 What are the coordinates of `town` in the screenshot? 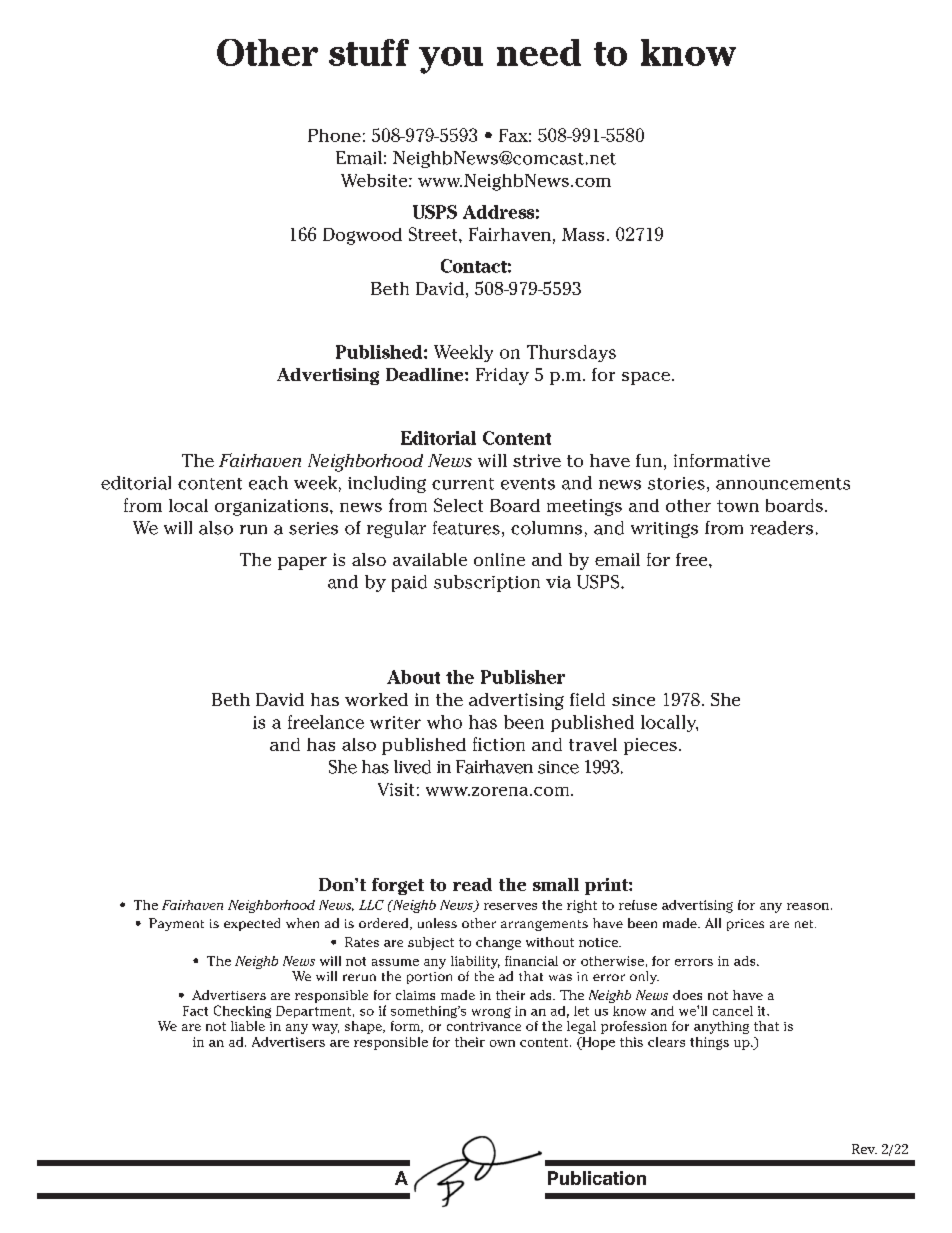 It's located at (738, 506).
